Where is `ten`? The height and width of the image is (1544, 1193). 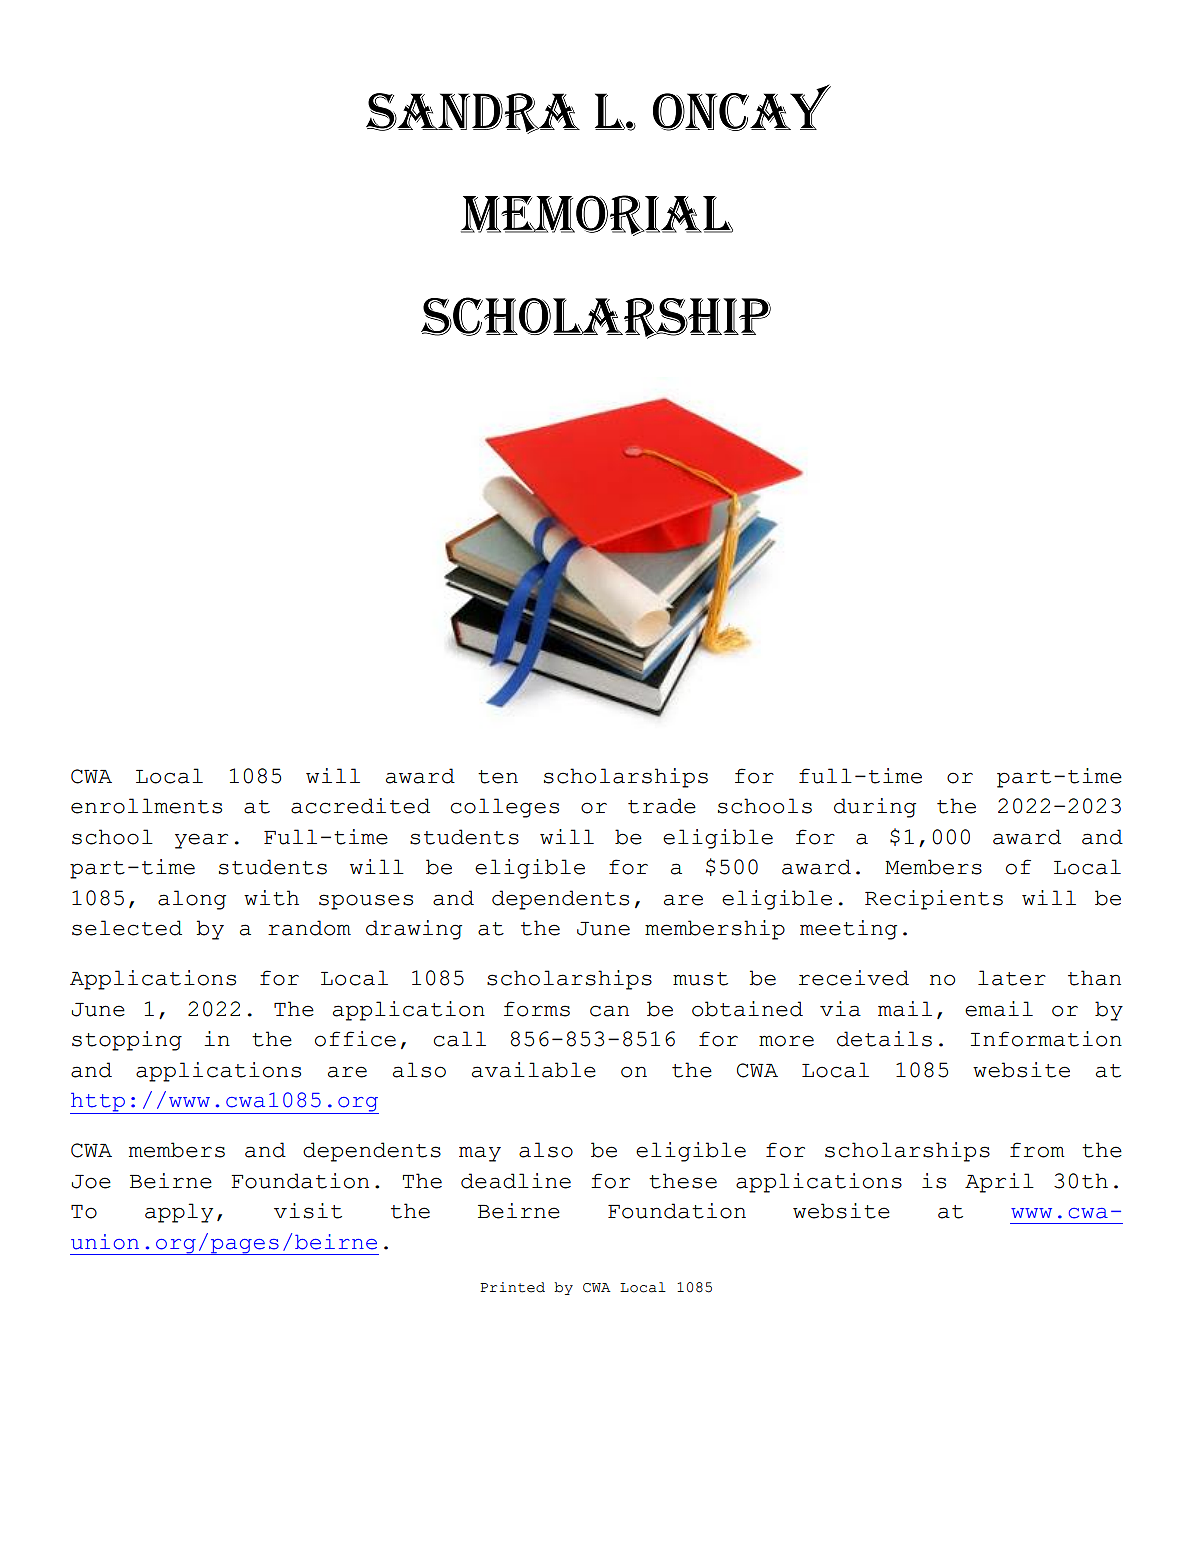
ten is located at coordinates (498, 777).
